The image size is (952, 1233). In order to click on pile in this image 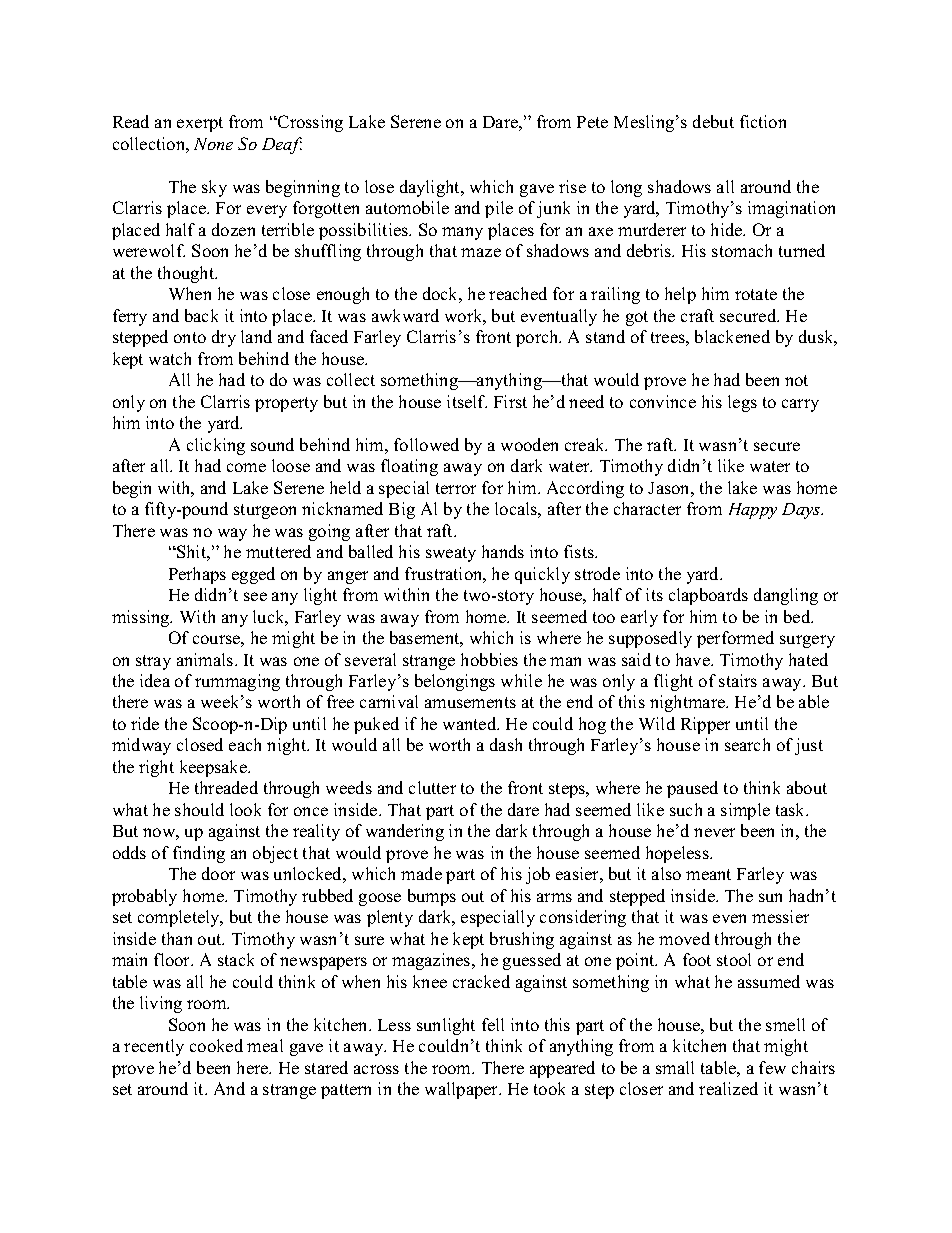, I will do `click(499, 209)`.
